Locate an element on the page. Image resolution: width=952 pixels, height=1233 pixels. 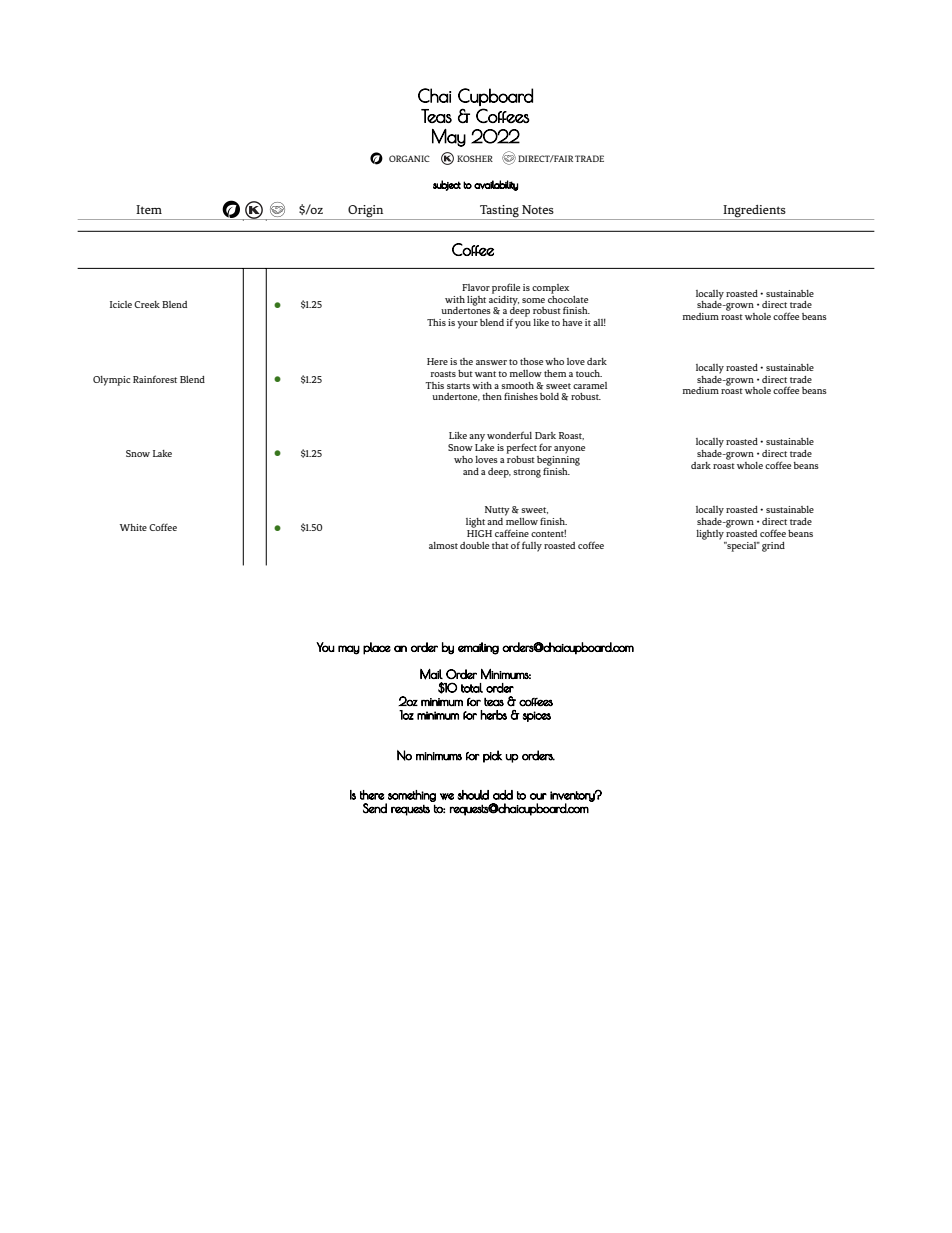
Nutty is located at coordinates (497, 511).
